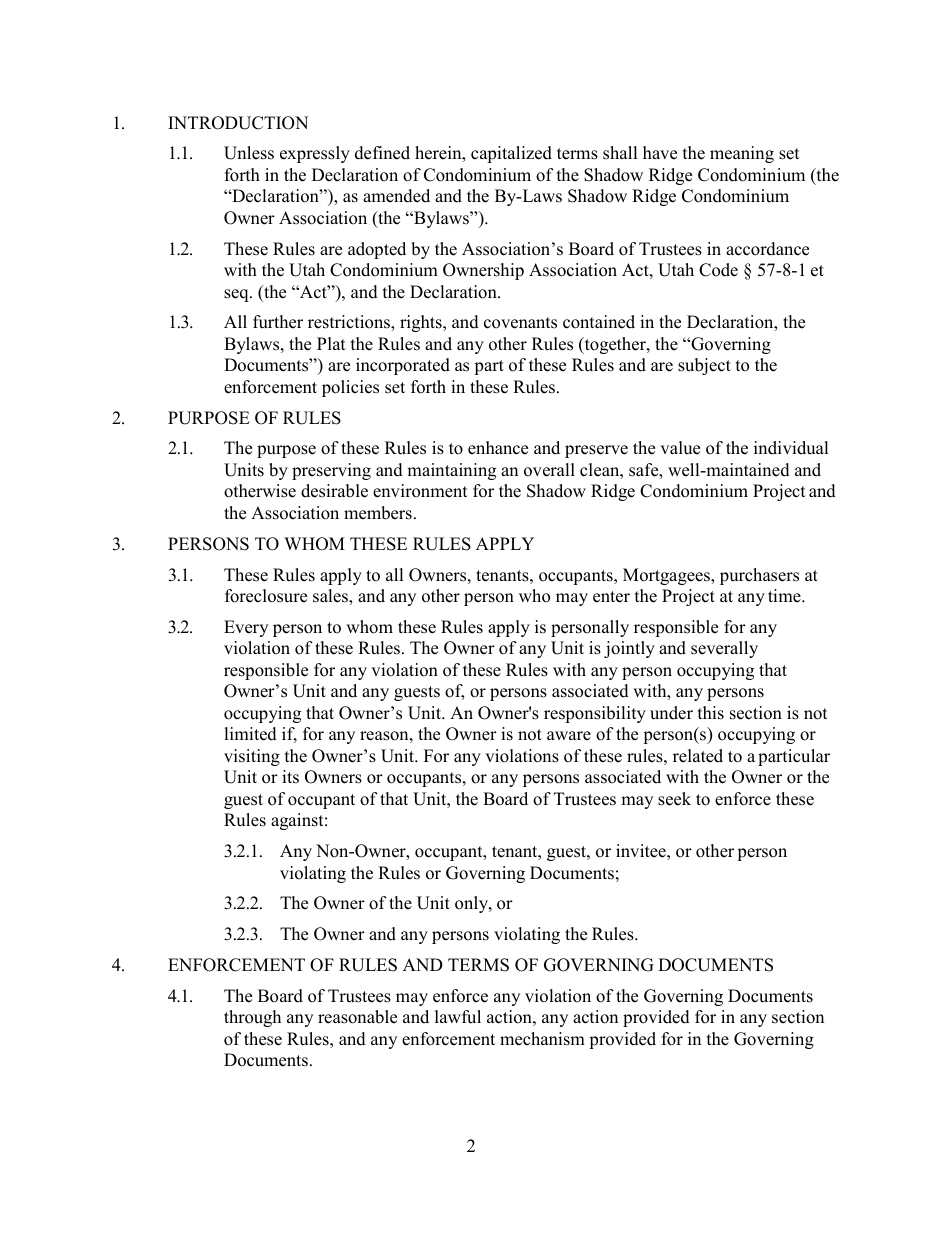 The height and width of the image is (1233, 952). I want to click on mechanism, so click(542, 1039).
